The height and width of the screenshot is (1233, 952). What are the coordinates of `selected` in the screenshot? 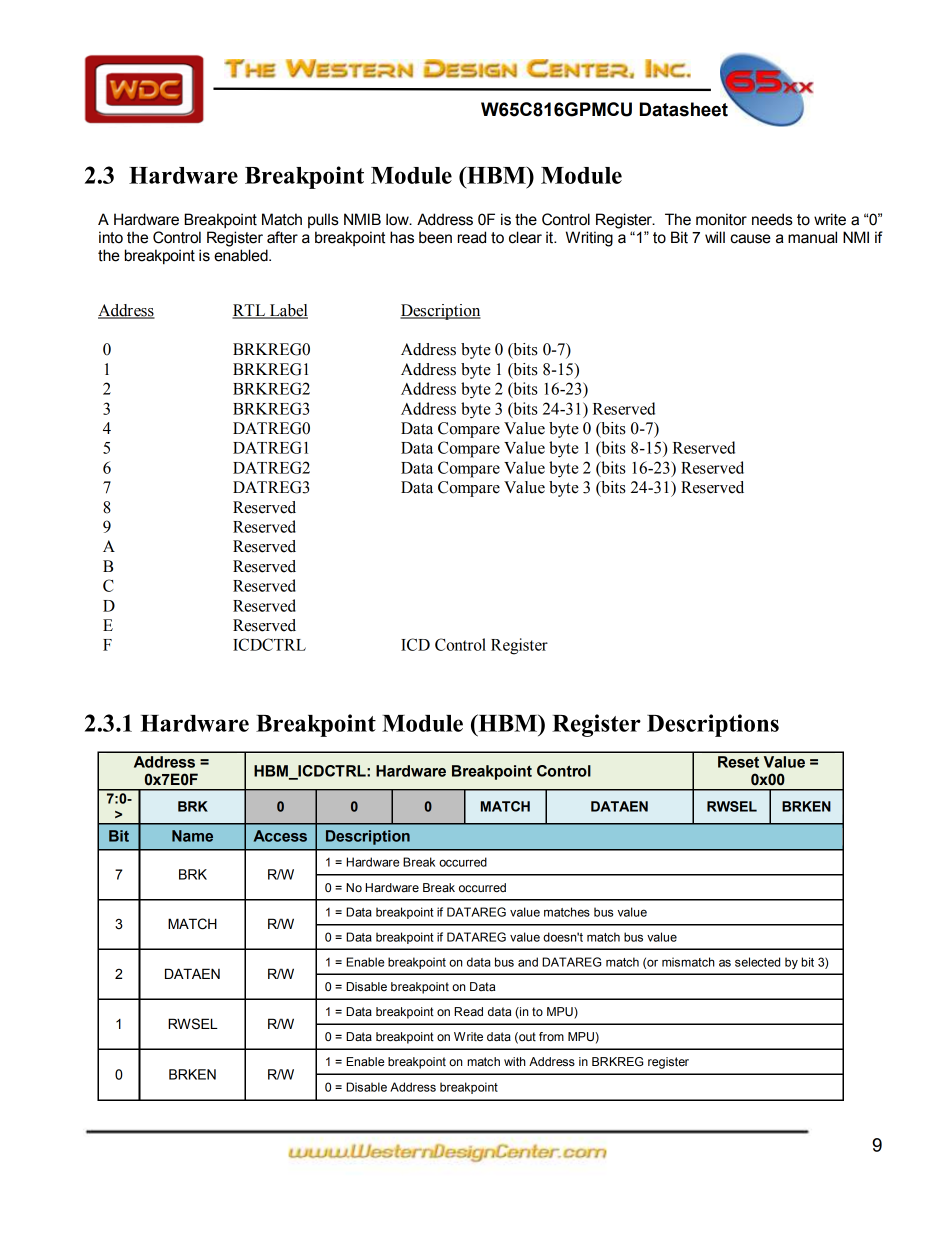 It's located at (757, 962).
